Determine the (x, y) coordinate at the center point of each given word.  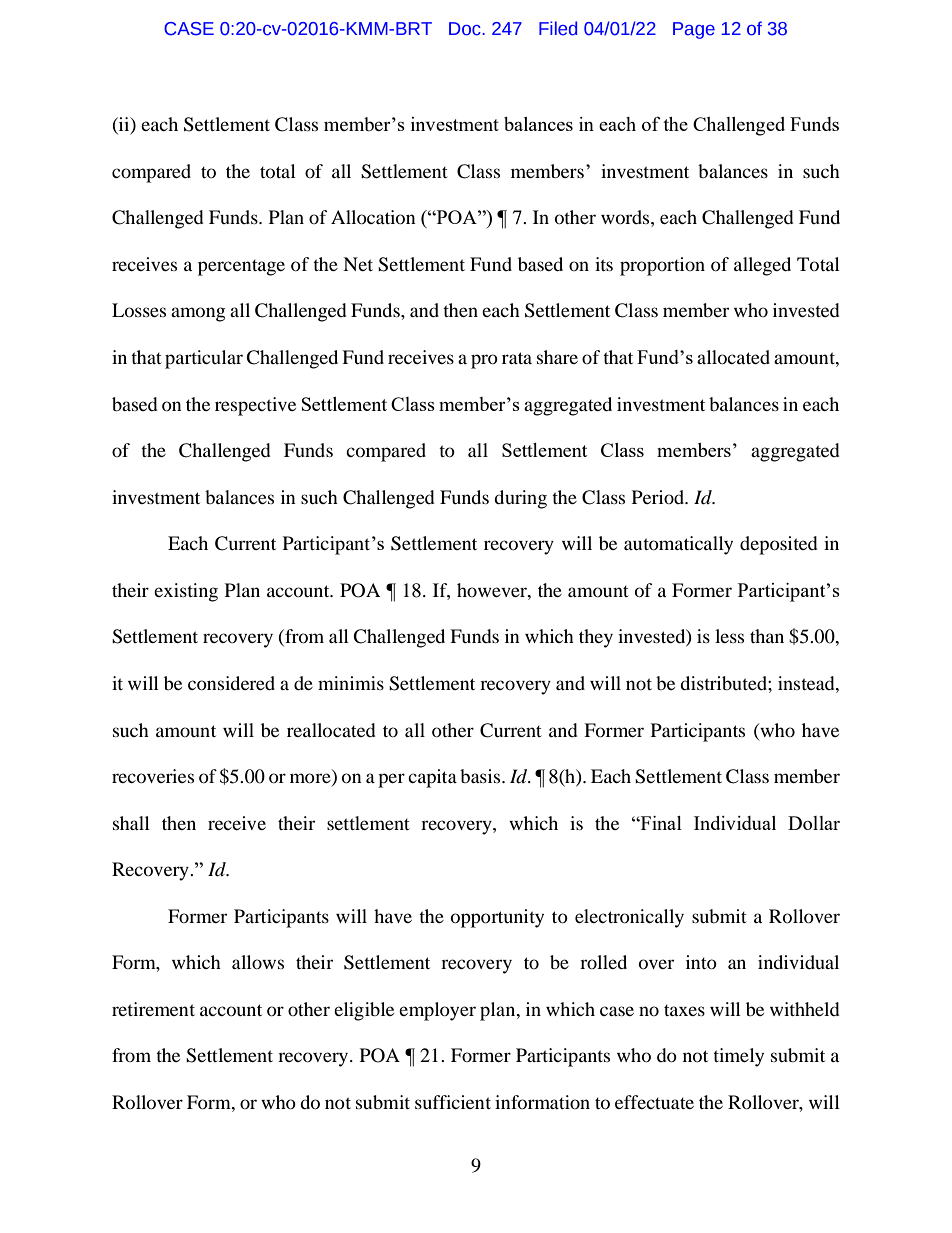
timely (738, 1057)
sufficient (453, 1102)
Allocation (373, 217)
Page (694, 30)
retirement (153, 1009)
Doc (466, 29)
